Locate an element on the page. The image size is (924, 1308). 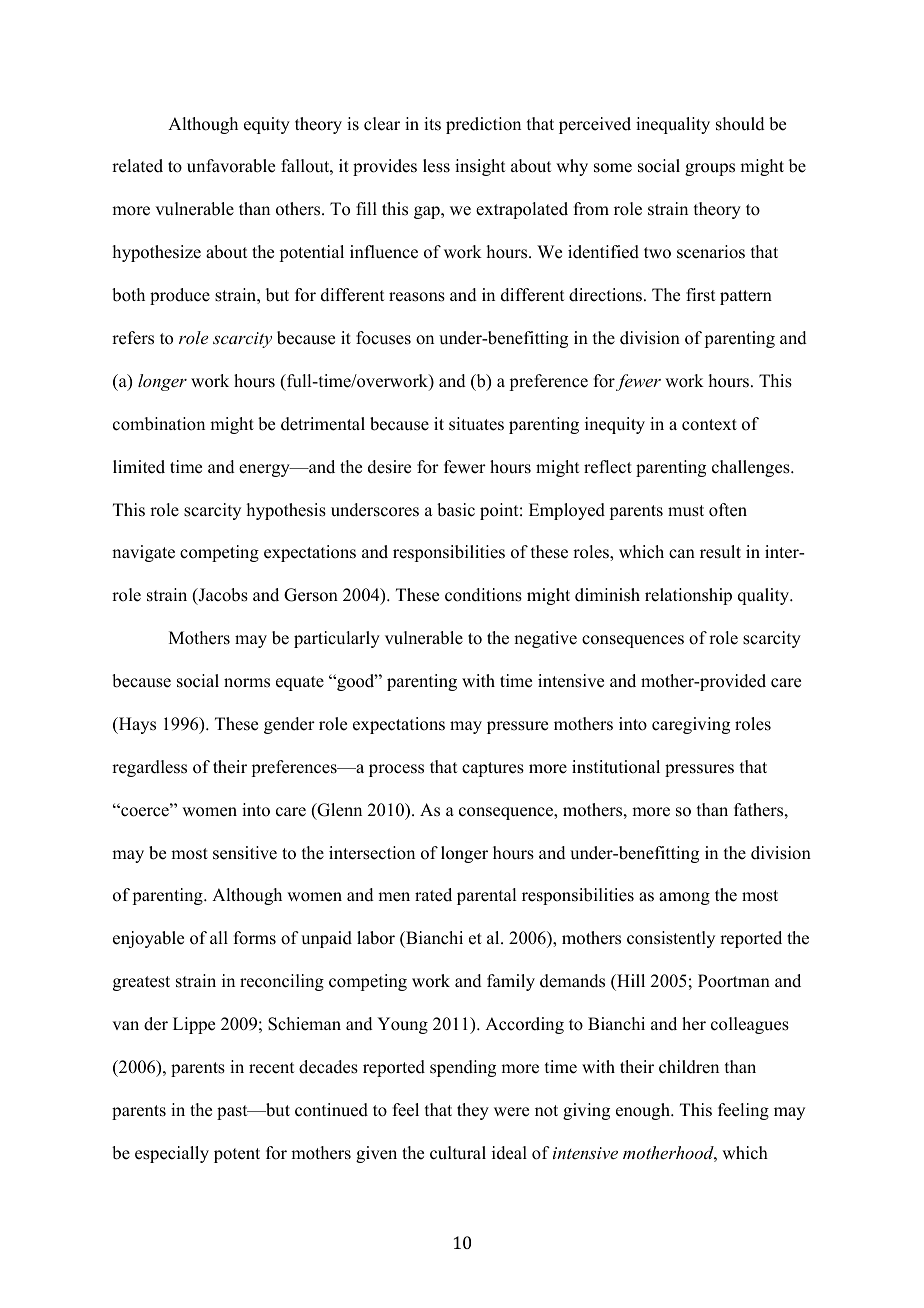
basic is located at coordinates (456, 510).
